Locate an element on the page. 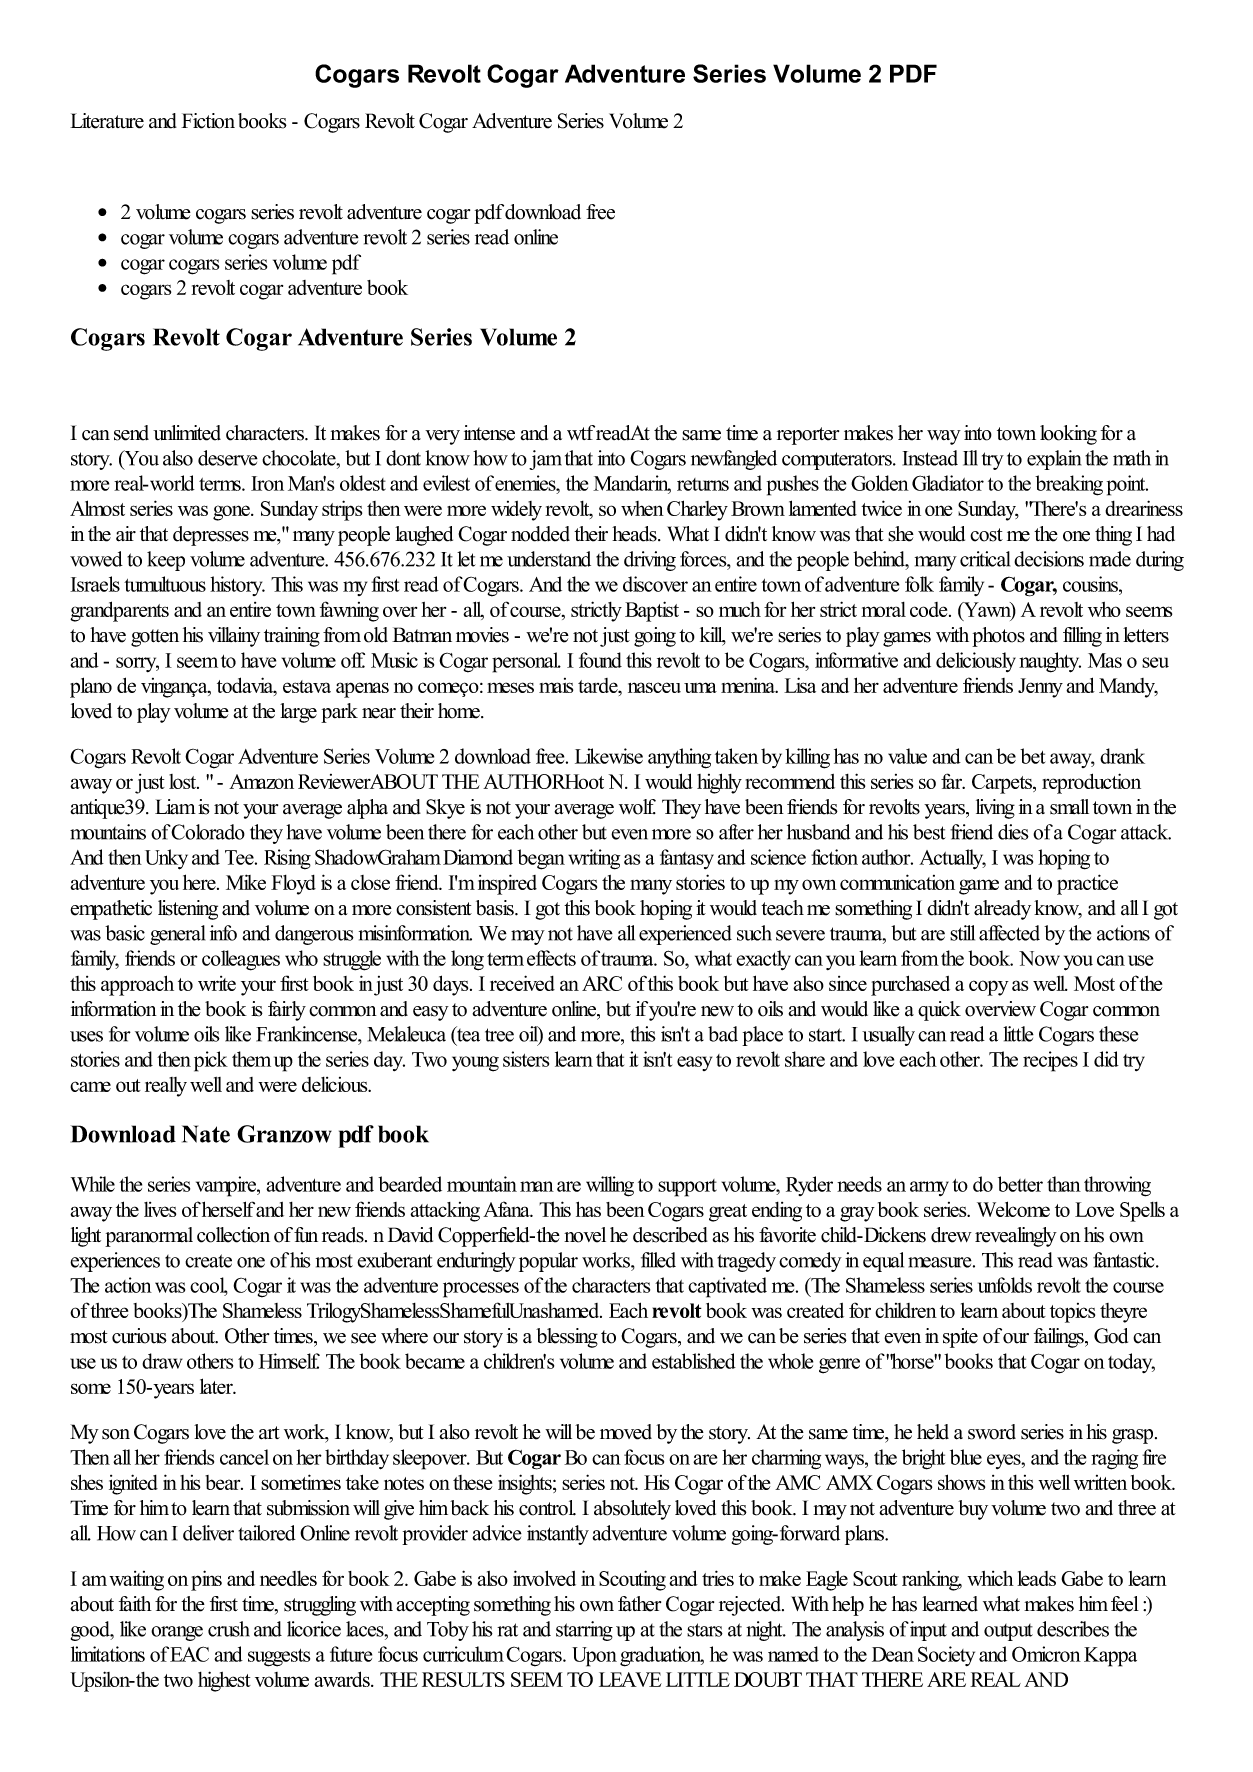 The image size is (1253, 1772). terms is located at coordinates (221, 484).
